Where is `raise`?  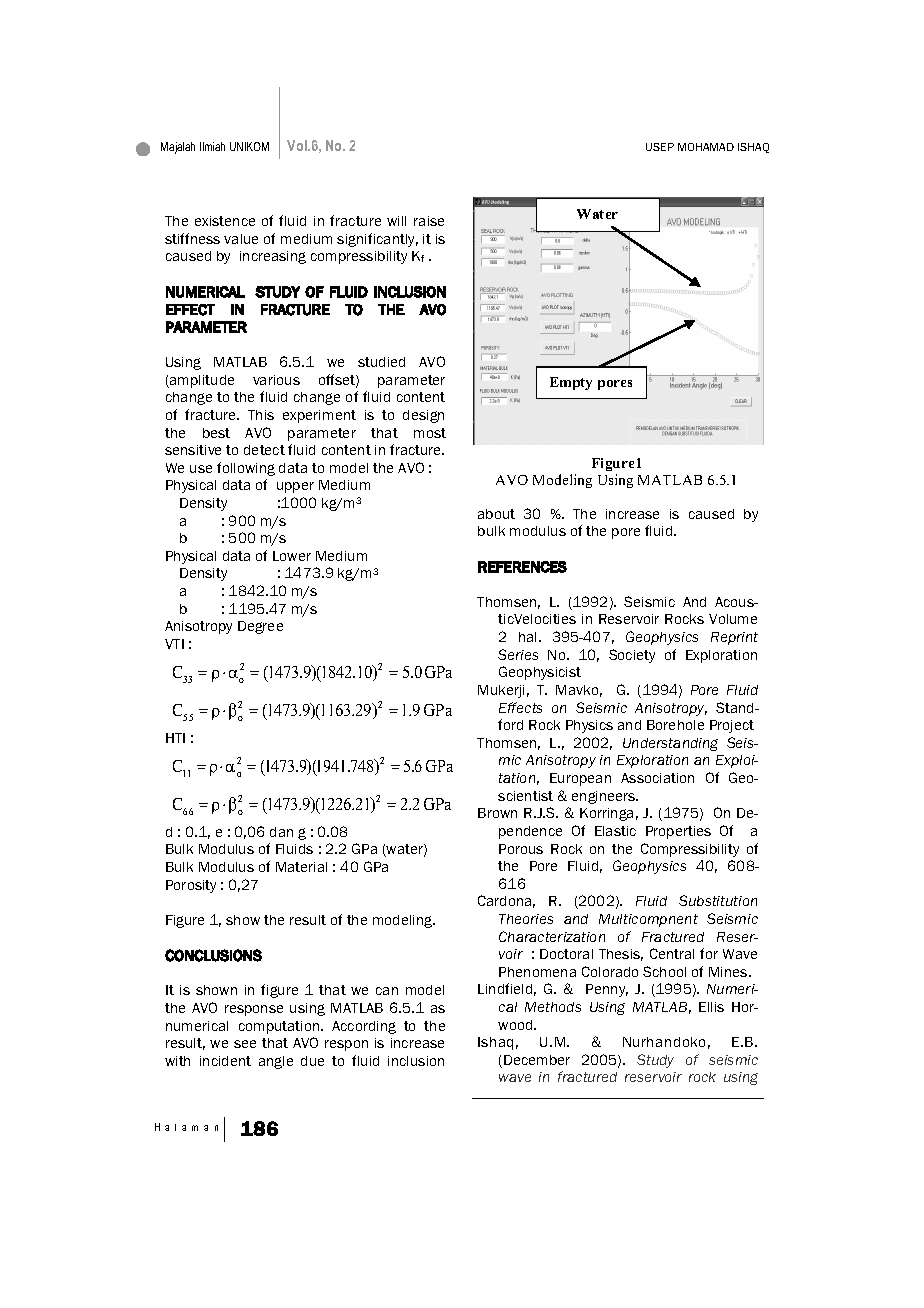 raise is located at coordinates (429, 221).
